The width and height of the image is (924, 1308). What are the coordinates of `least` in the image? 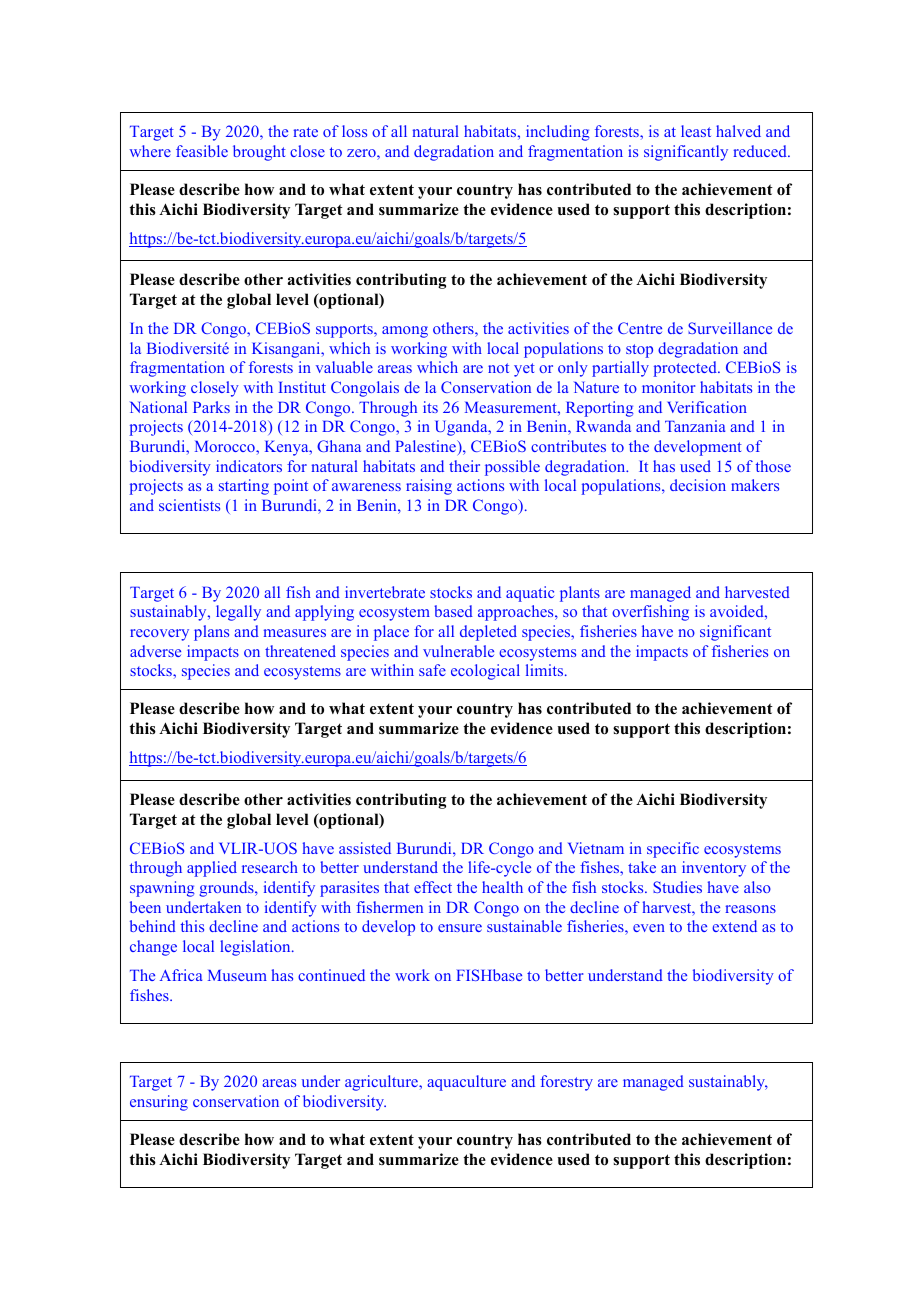 It's located at (696, 131).
